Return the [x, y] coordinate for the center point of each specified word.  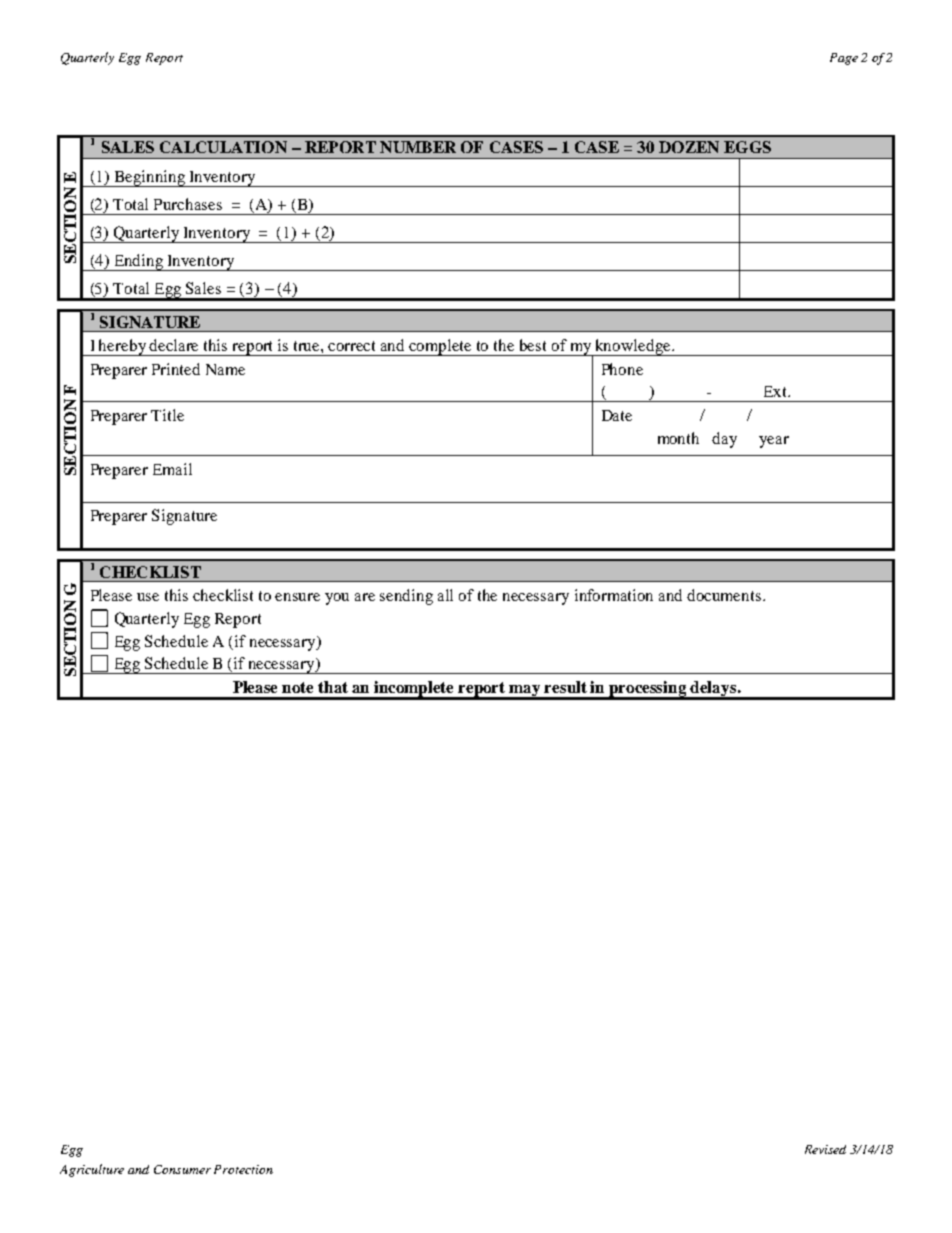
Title [167, 415]
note [297, 687]
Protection [243, 1169]
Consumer [182, 1169]
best [533, 345]
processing [648, 690]
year [774, 442]
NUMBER [418, 147]
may [525, 692]
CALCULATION [223, 147]
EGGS [747, 147]
